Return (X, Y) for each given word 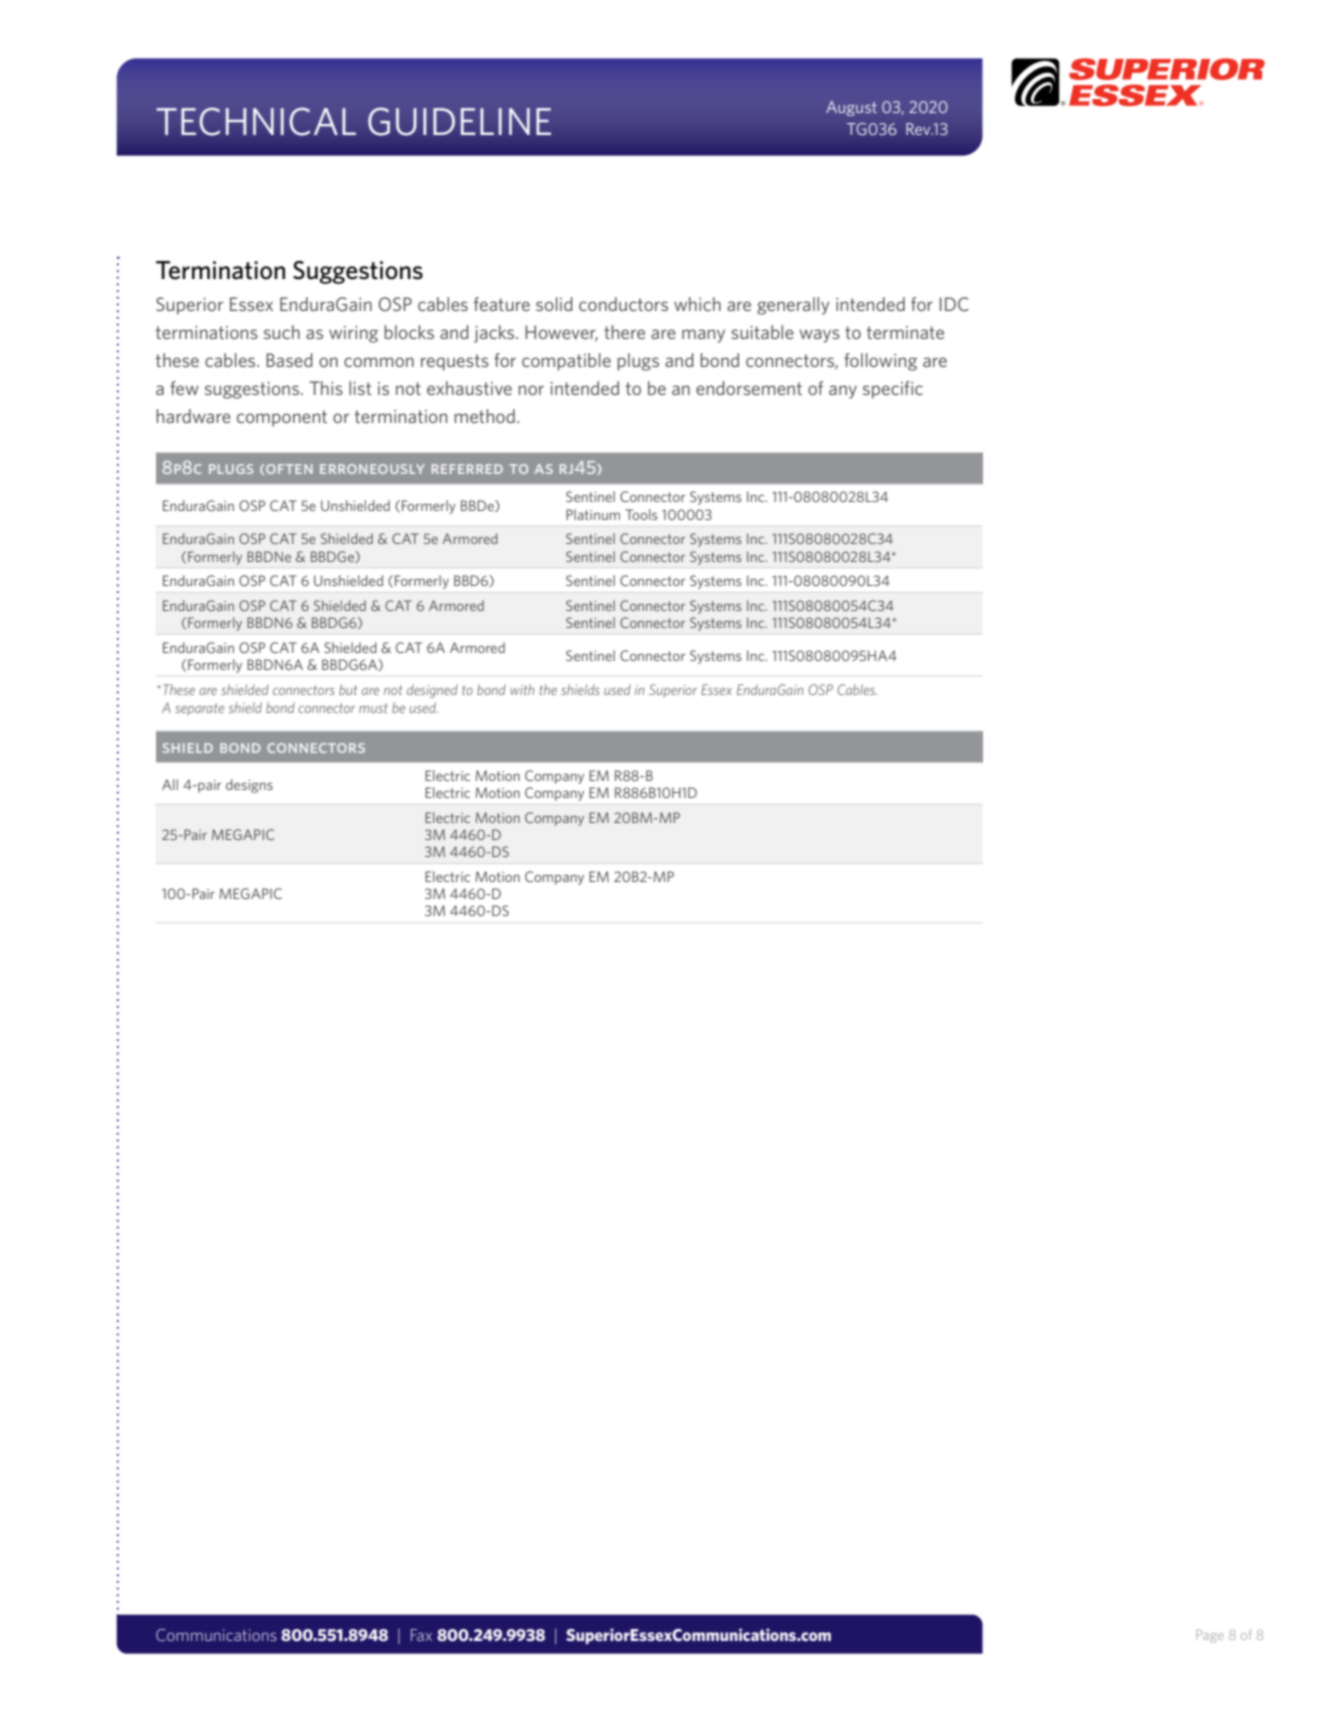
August (851, 108)
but (348, 689)
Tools (641, 514)
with (522, 689)
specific (893, 390)
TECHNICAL (256, 121)
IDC (954, 304)
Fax (421, 1635)
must (373, 708)
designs (249, 786)
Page (1210, 1636)
